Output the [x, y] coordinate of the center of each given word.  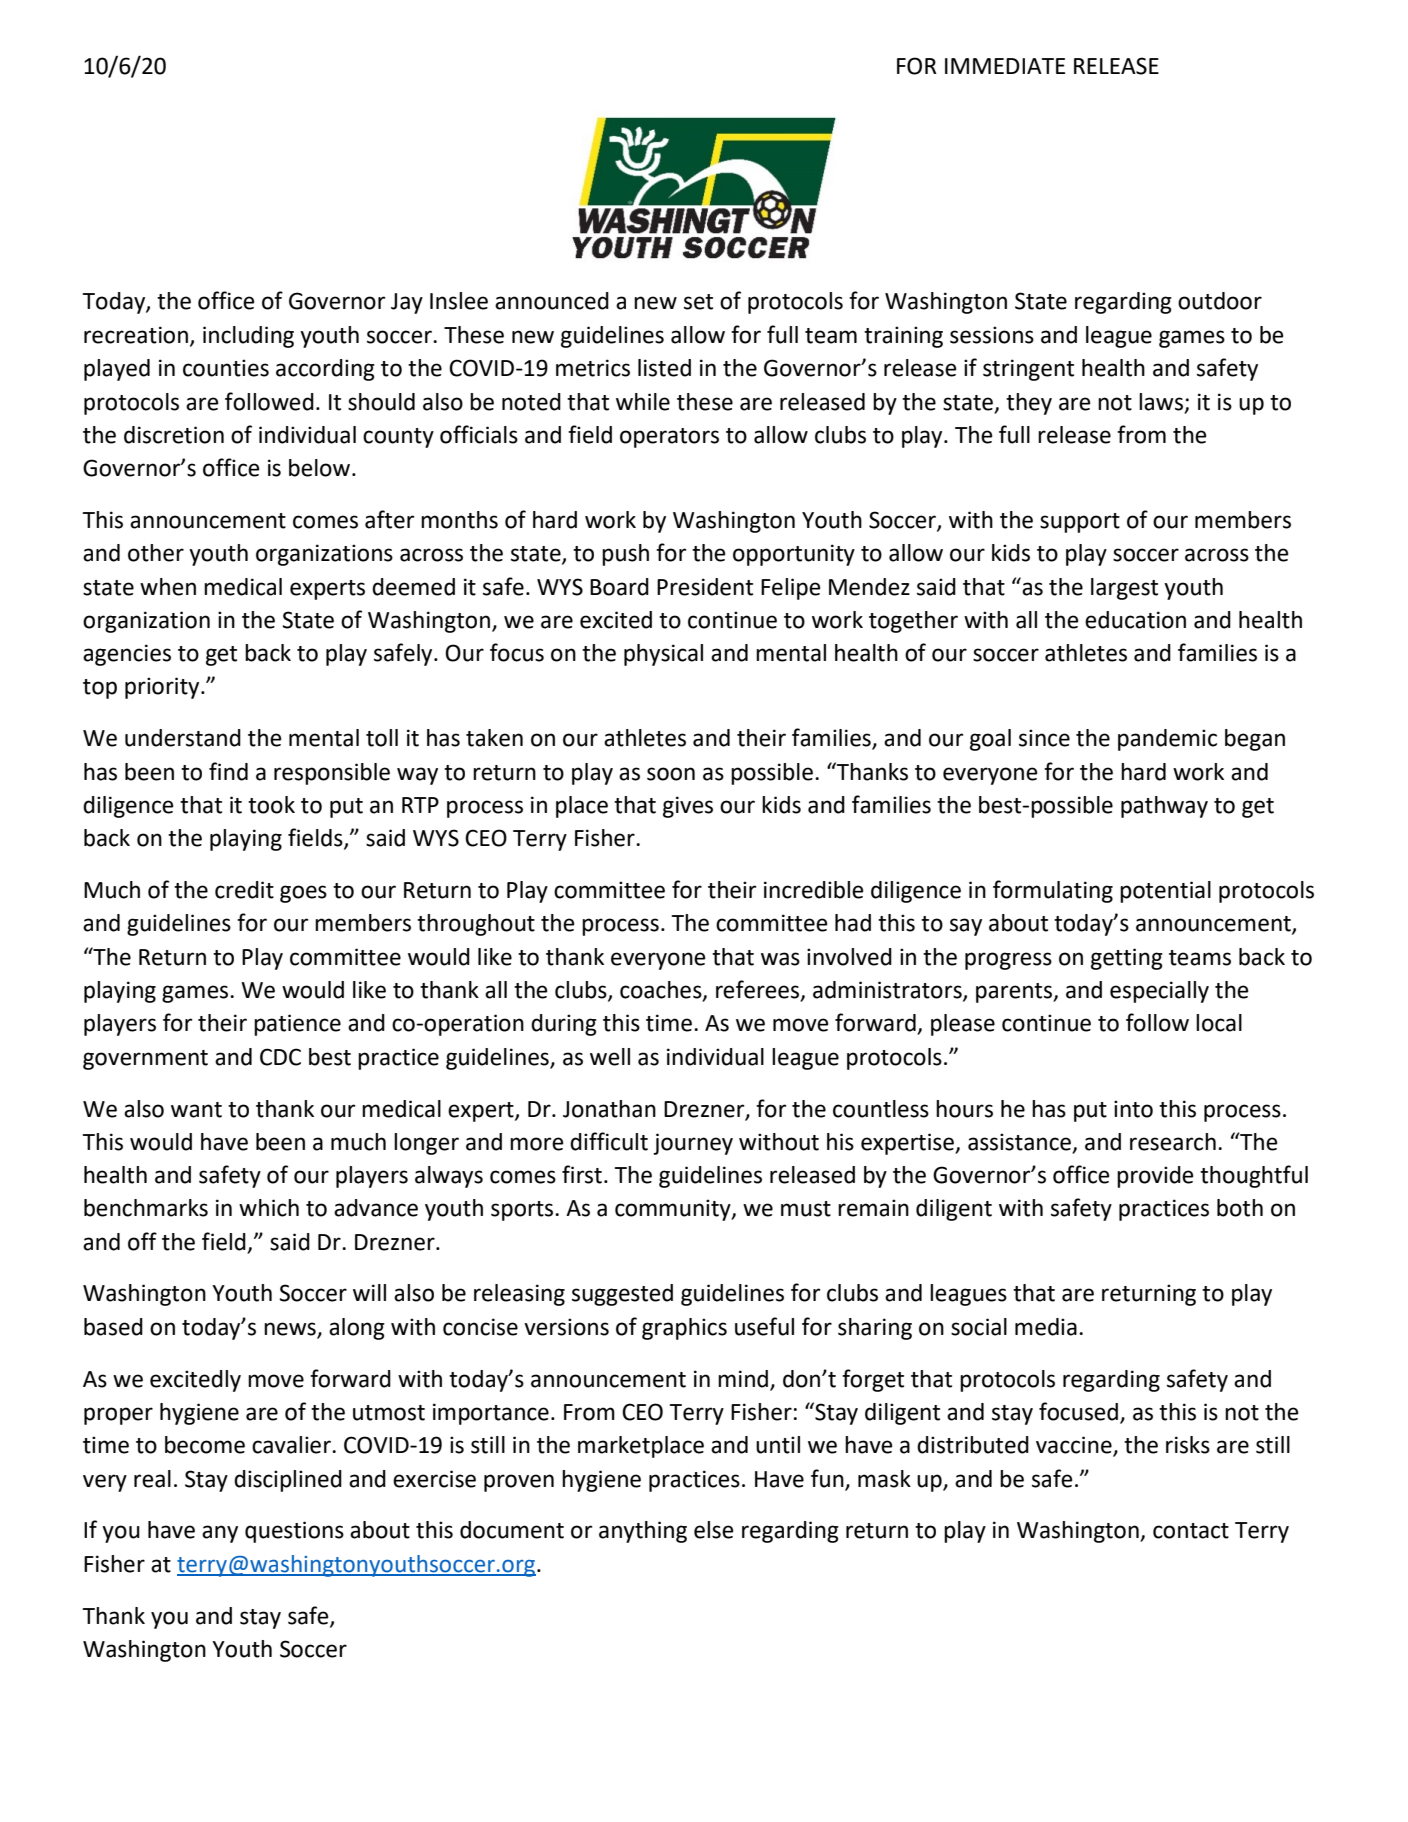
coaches [662, 991]
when [168, 587]
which [269, 1208]
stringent [1028, 370]
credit [244, 890]
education [1135, 620]
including [248, 337]
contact [1191, 1531]
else [714, 1530]
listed [664, 368]
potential [1165, 892]
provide [1155, 1177]
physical [663, 655]
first [582, 1174]
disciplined [288, 1481]
